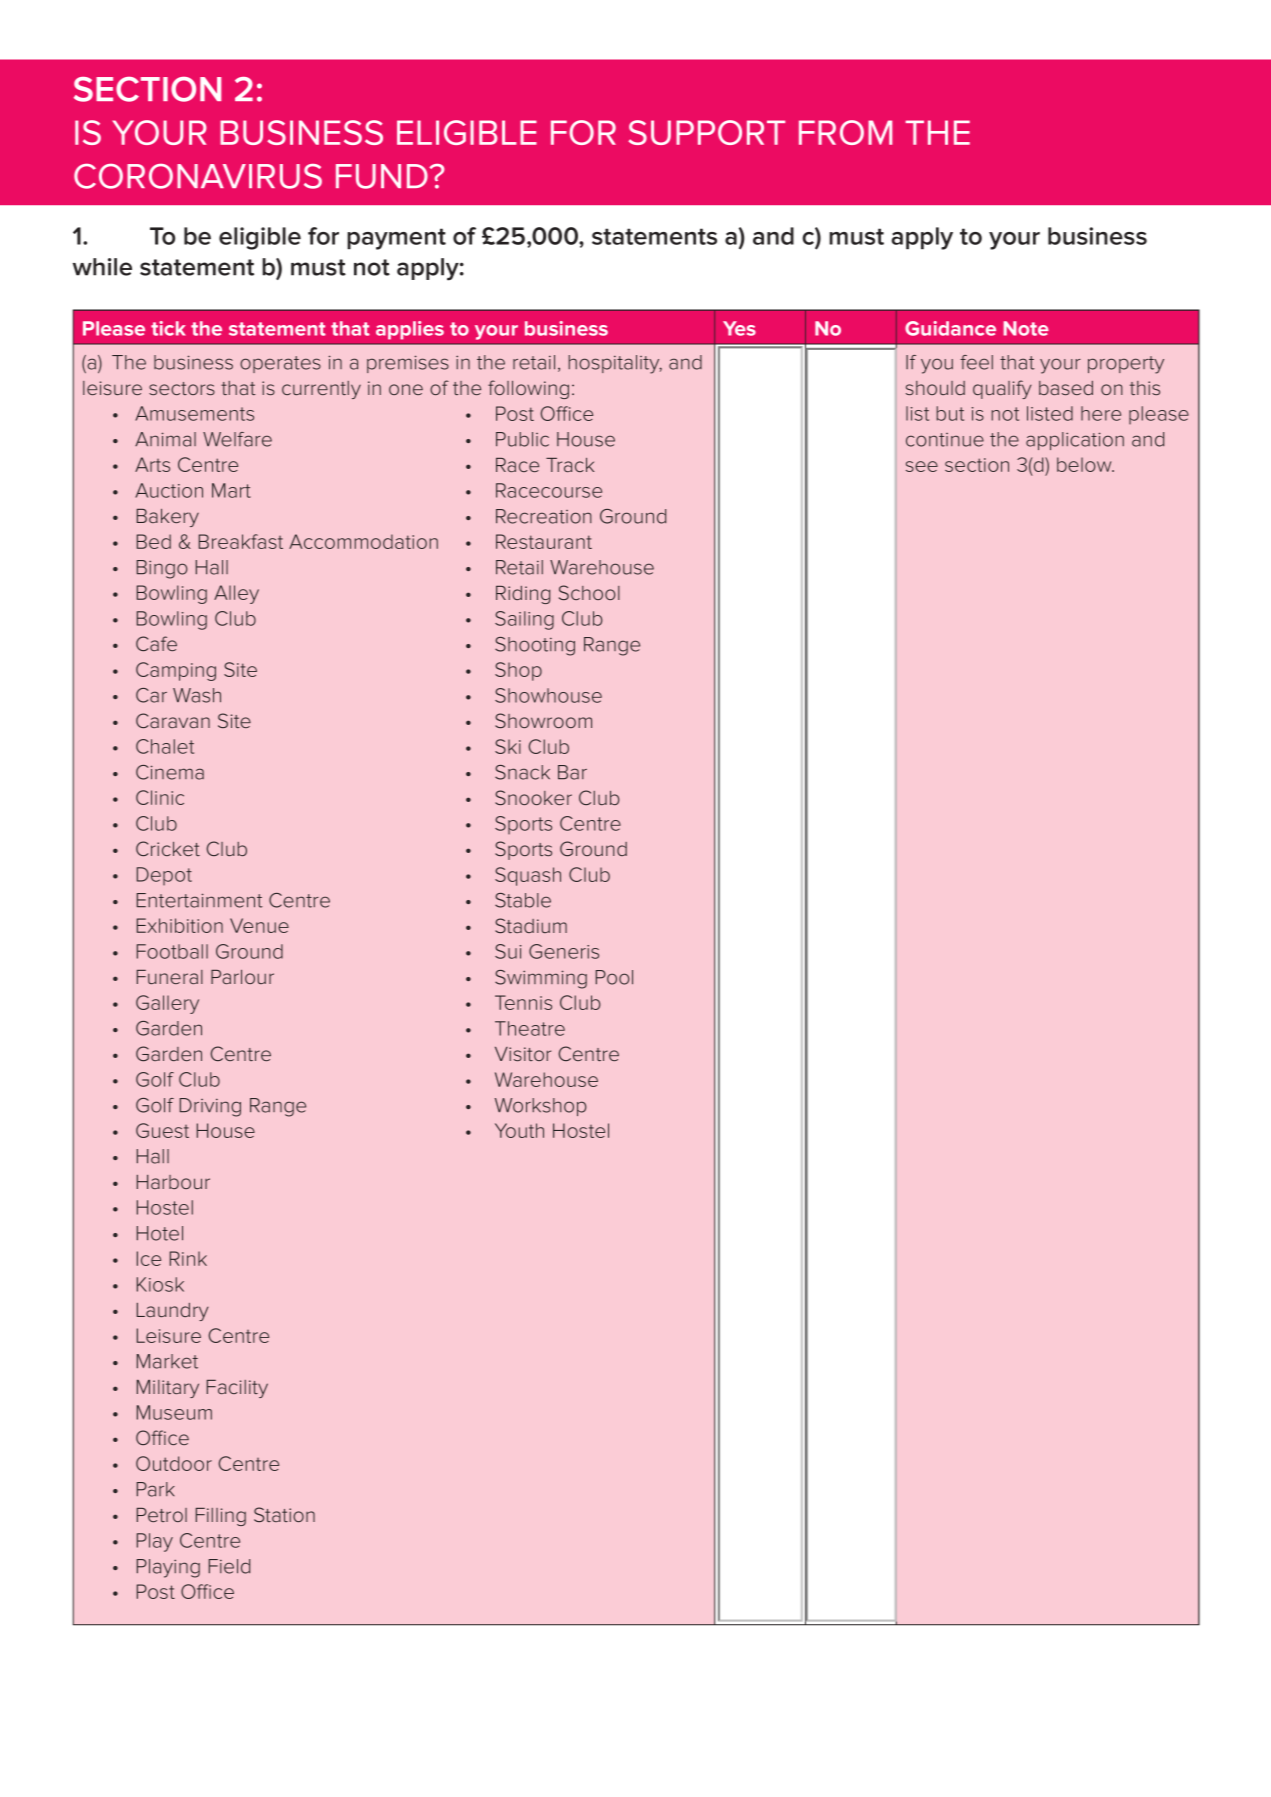  I want to click on Depot, so click(164, 876).
